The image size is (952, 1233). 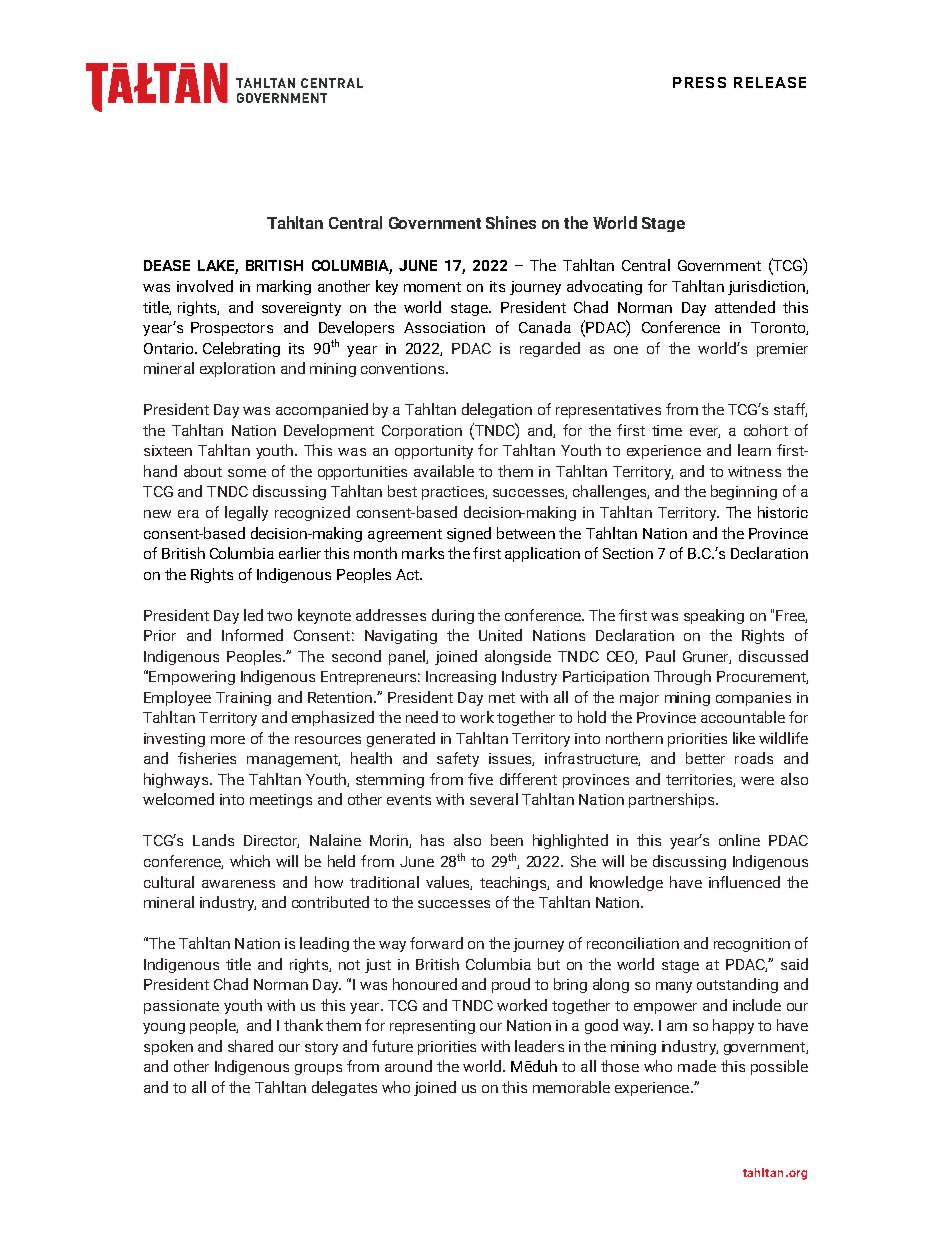 I want to click on shared, so click(x=250, y=1046).
